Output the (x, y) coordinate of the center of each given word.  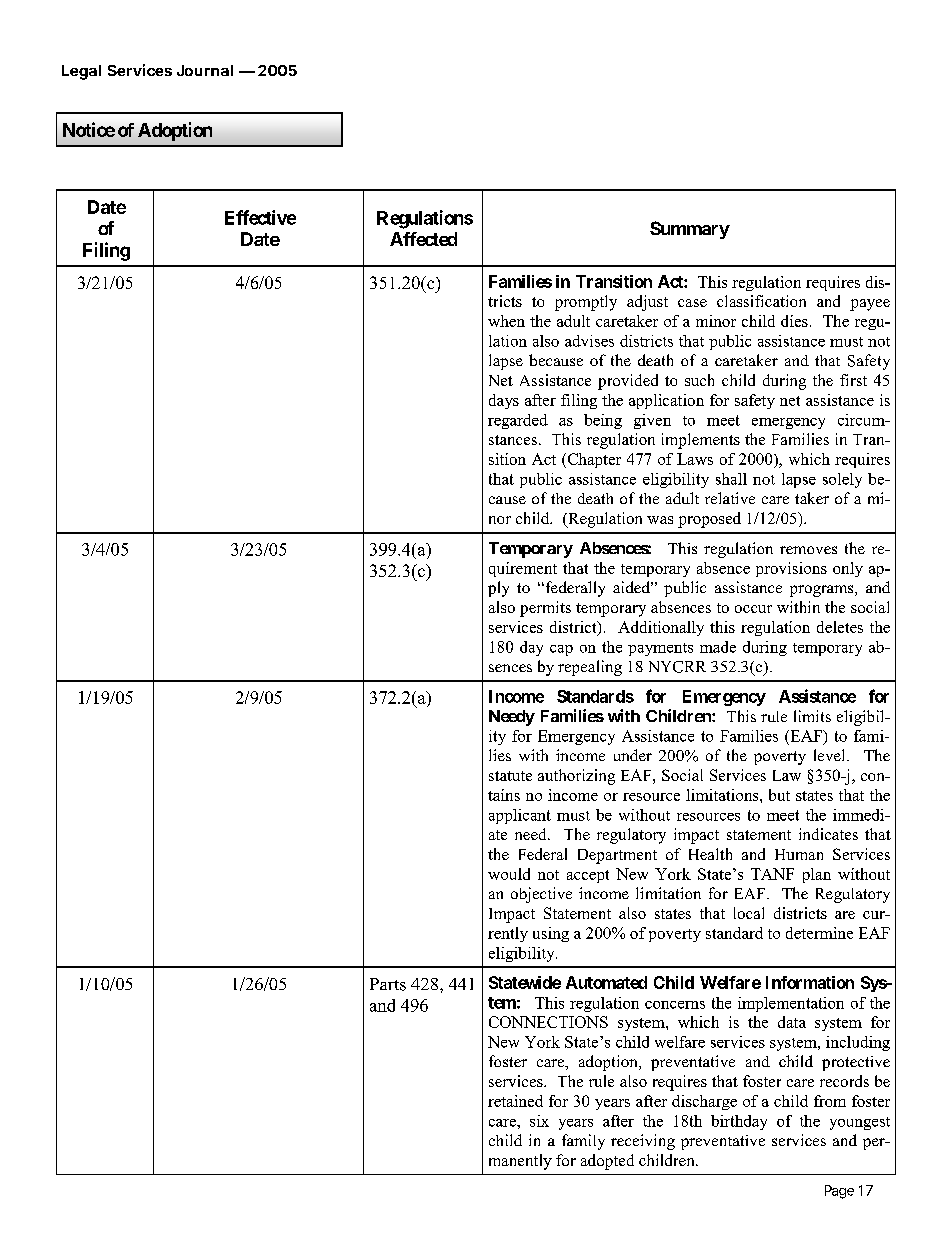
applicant (520, 816)
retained (515, 1101)
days (504, 401)
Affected (423, 239)
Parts (388, 984)
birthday (739, 1122)
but (779, 795)
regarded (518, 421)
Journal (205, 70)
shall (731, 479)
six (539, 1121)
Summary (690, 230)
